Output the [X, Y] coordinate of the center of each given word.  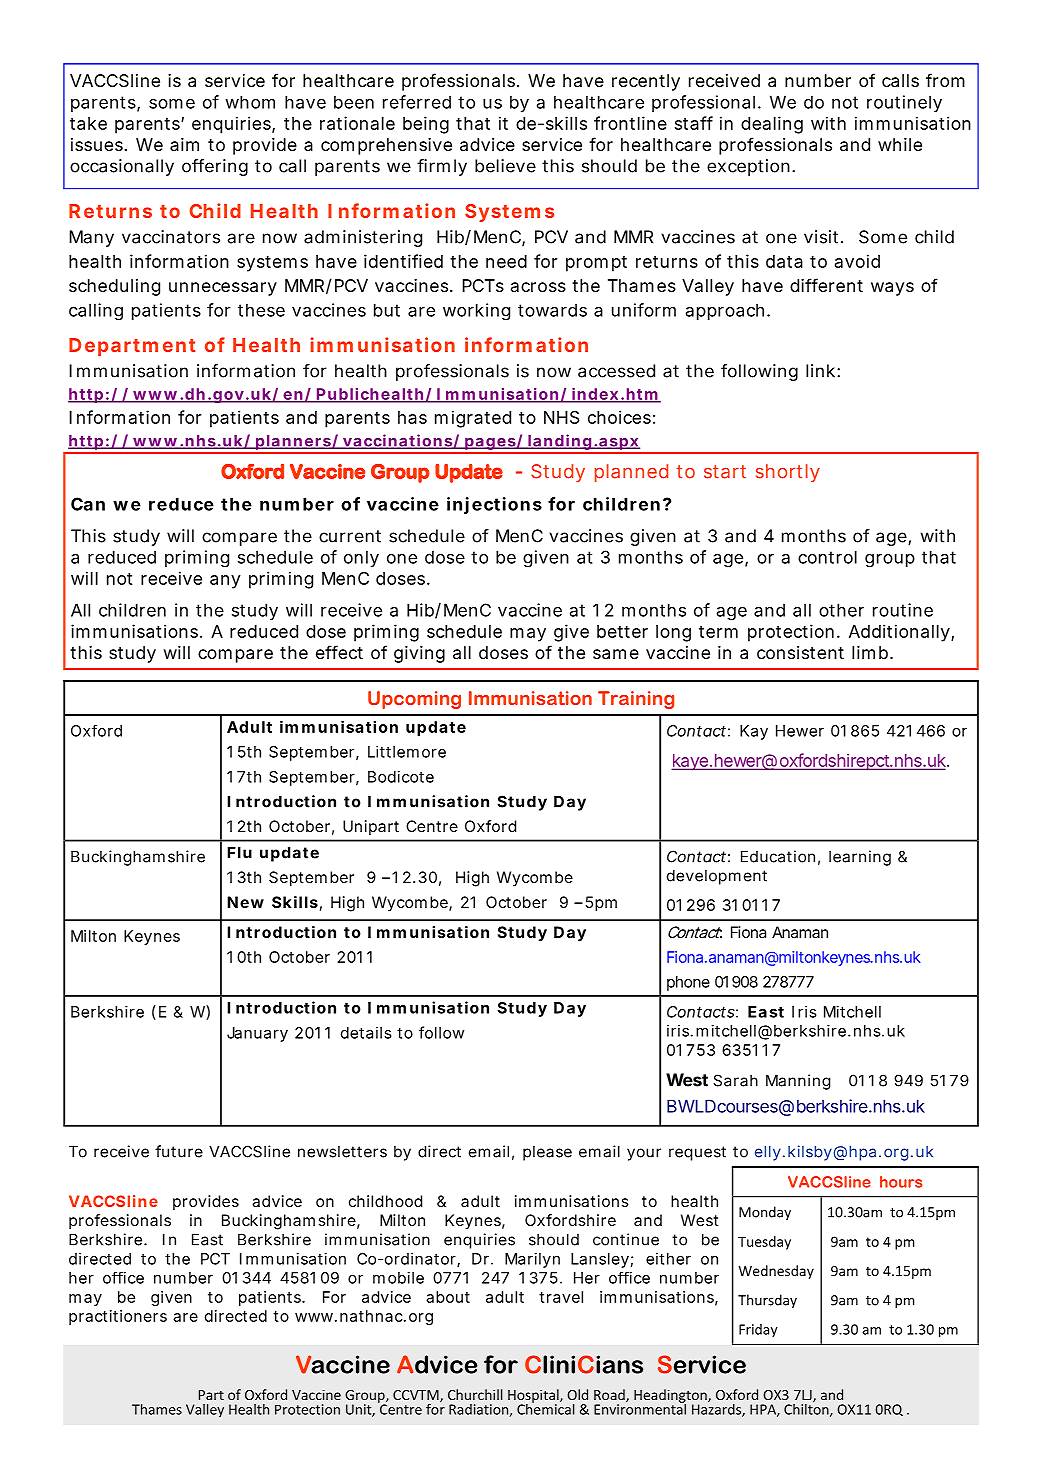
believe [505, 166]
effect [339, 652]
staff [694, 123]
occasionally [122, 167]
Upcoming [414, 700]
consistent [800, 652]
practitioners [118, 1317]
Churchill [475, 1394]
